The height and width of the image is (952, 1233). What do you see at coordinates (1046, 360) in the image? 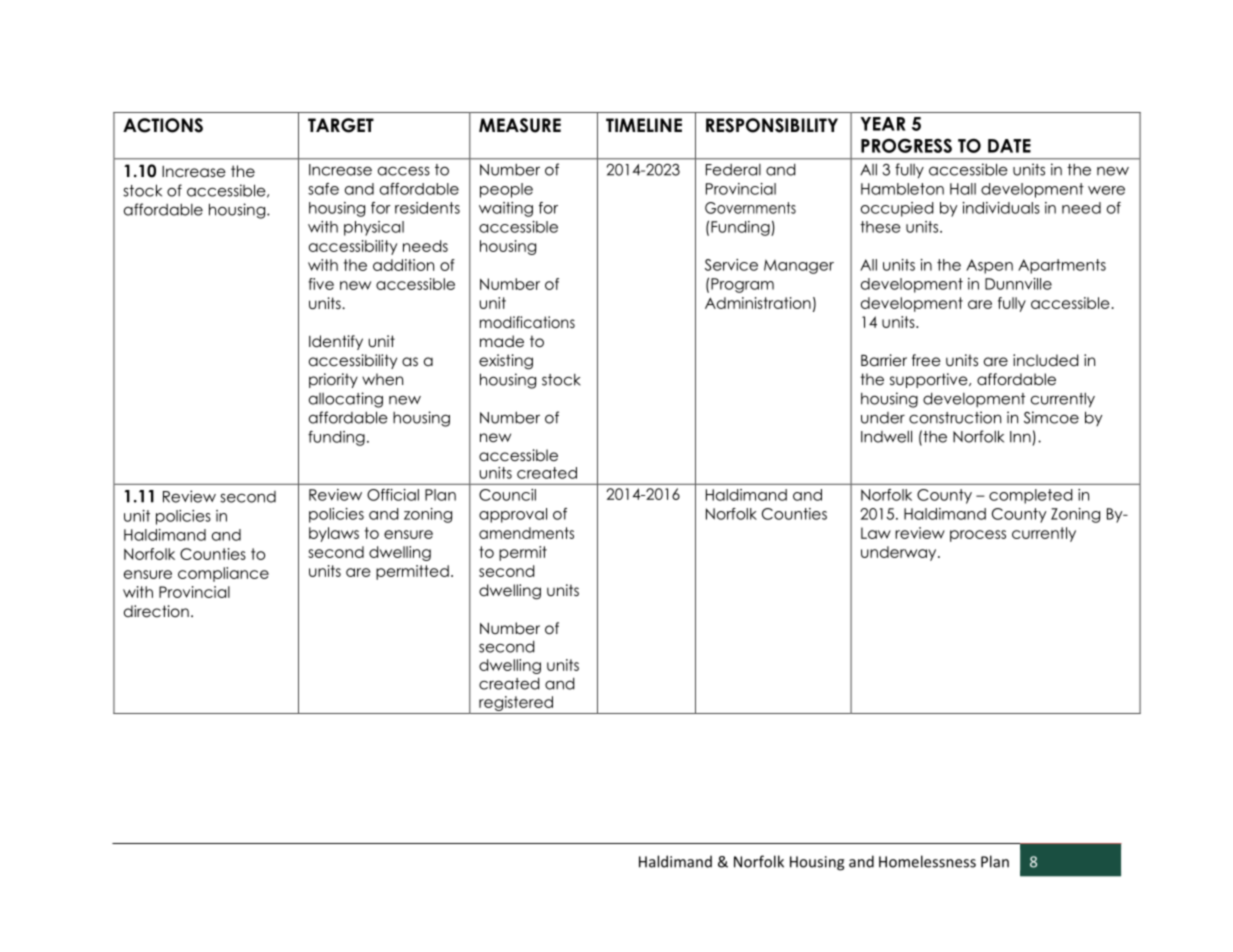
I see `included` at bounding box center [1046, 360].
